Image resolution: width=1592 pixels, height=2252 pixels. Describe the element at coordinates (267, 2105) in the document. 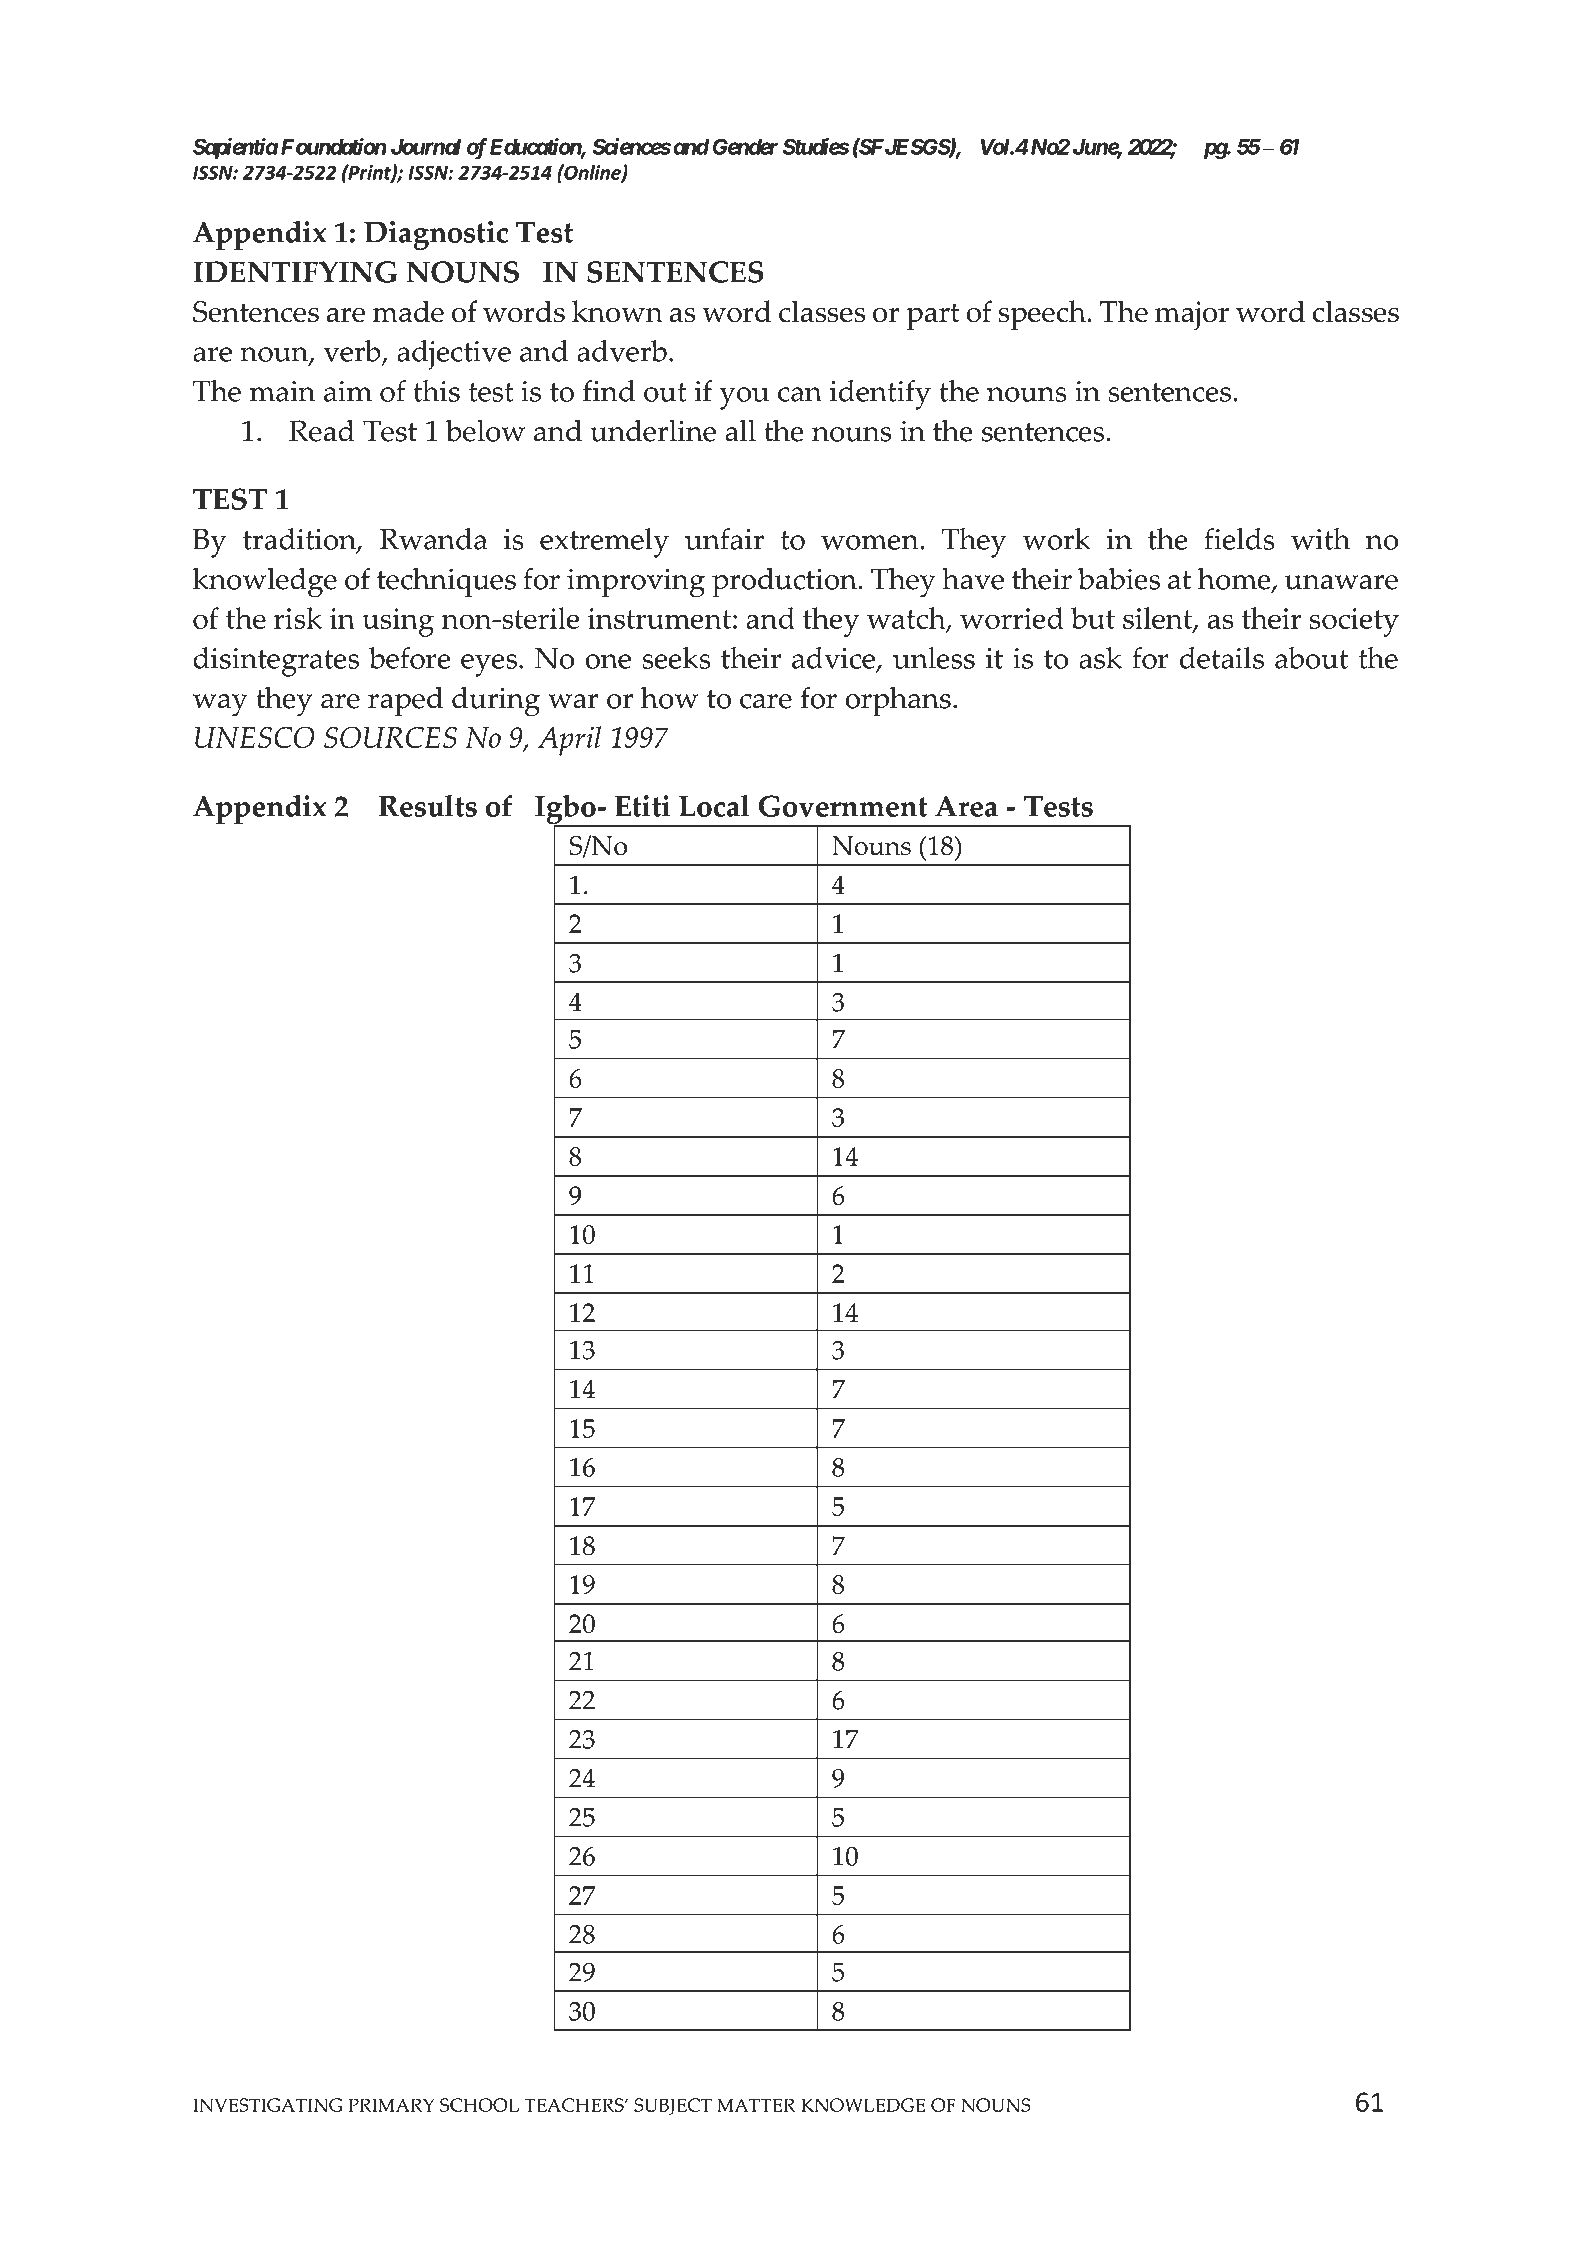

I see `INVESTIGATING` at that location.
